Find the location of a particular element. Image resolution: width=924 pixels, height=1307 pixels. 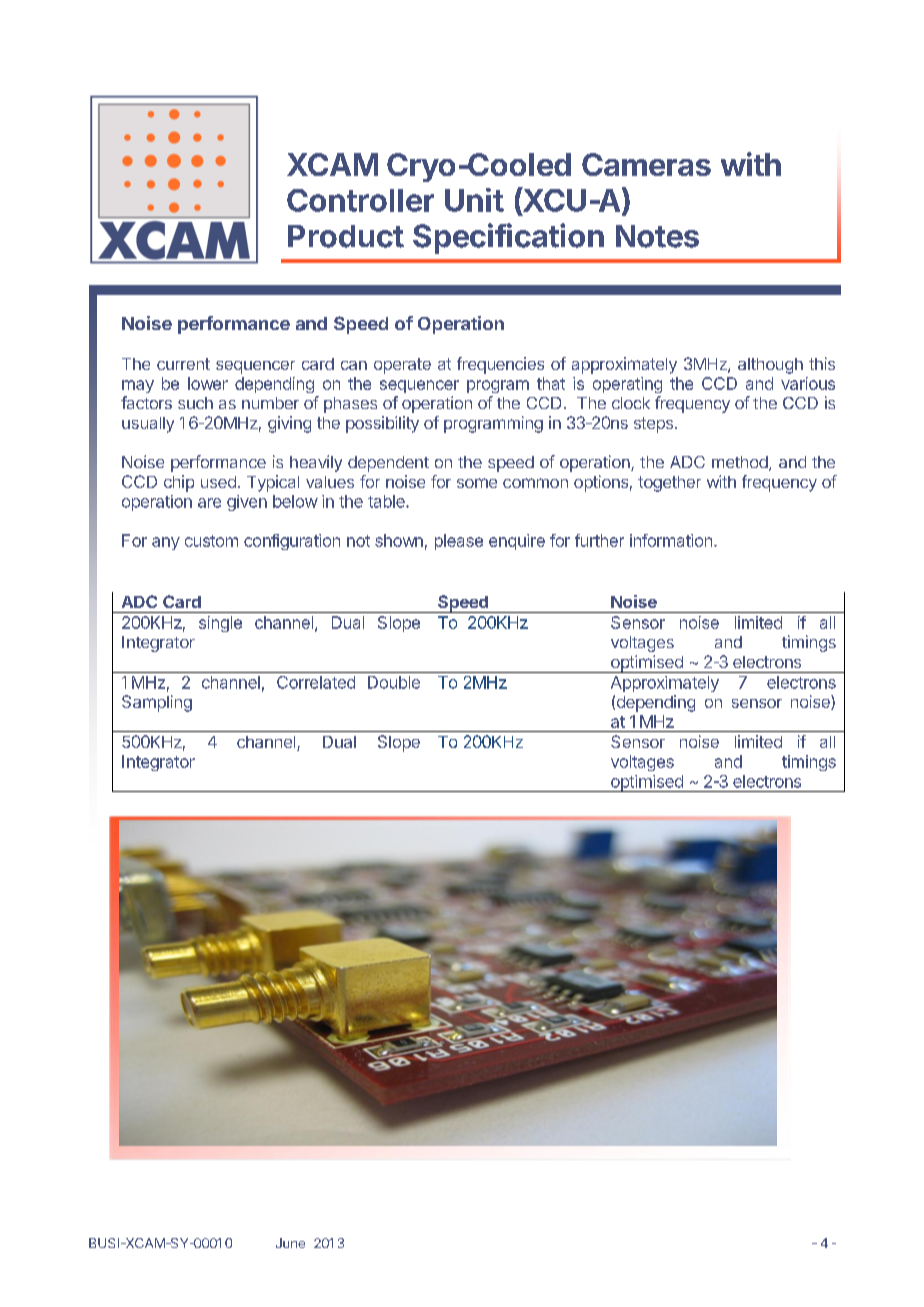

Double is located at coordinates (394, 682).
